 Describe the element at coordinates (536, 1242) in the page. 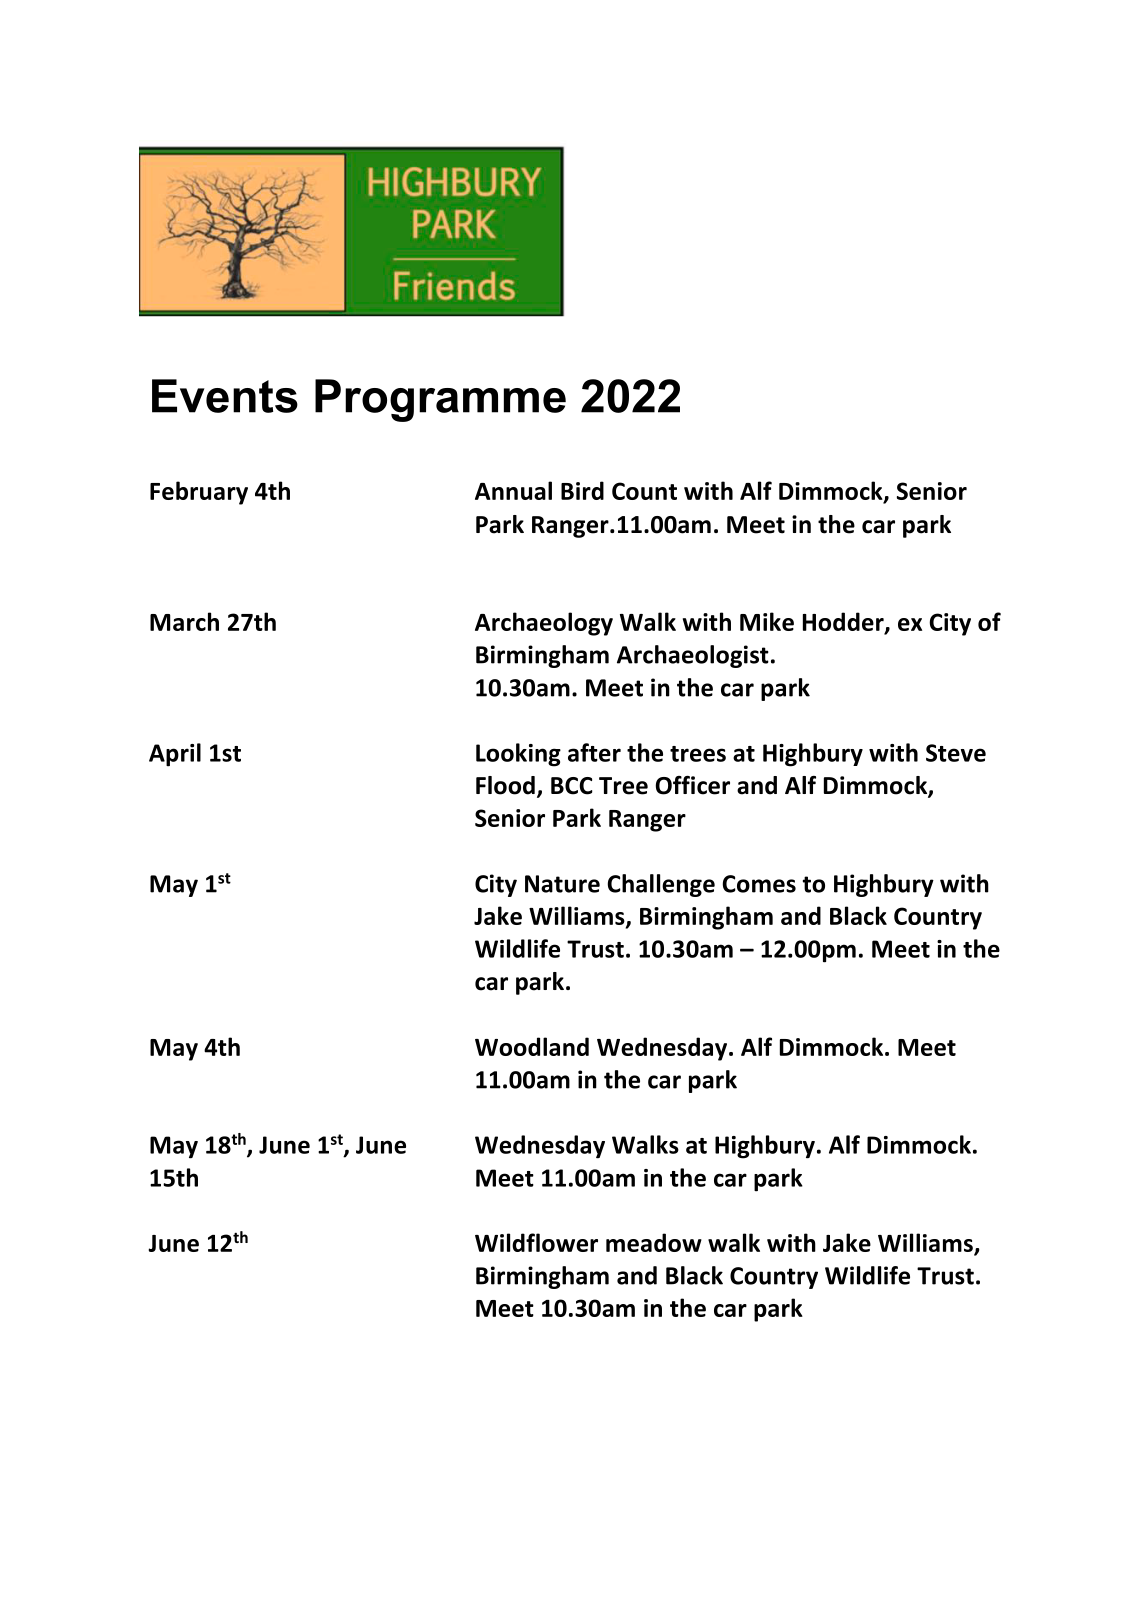

I see `Wildflower` at that location.
